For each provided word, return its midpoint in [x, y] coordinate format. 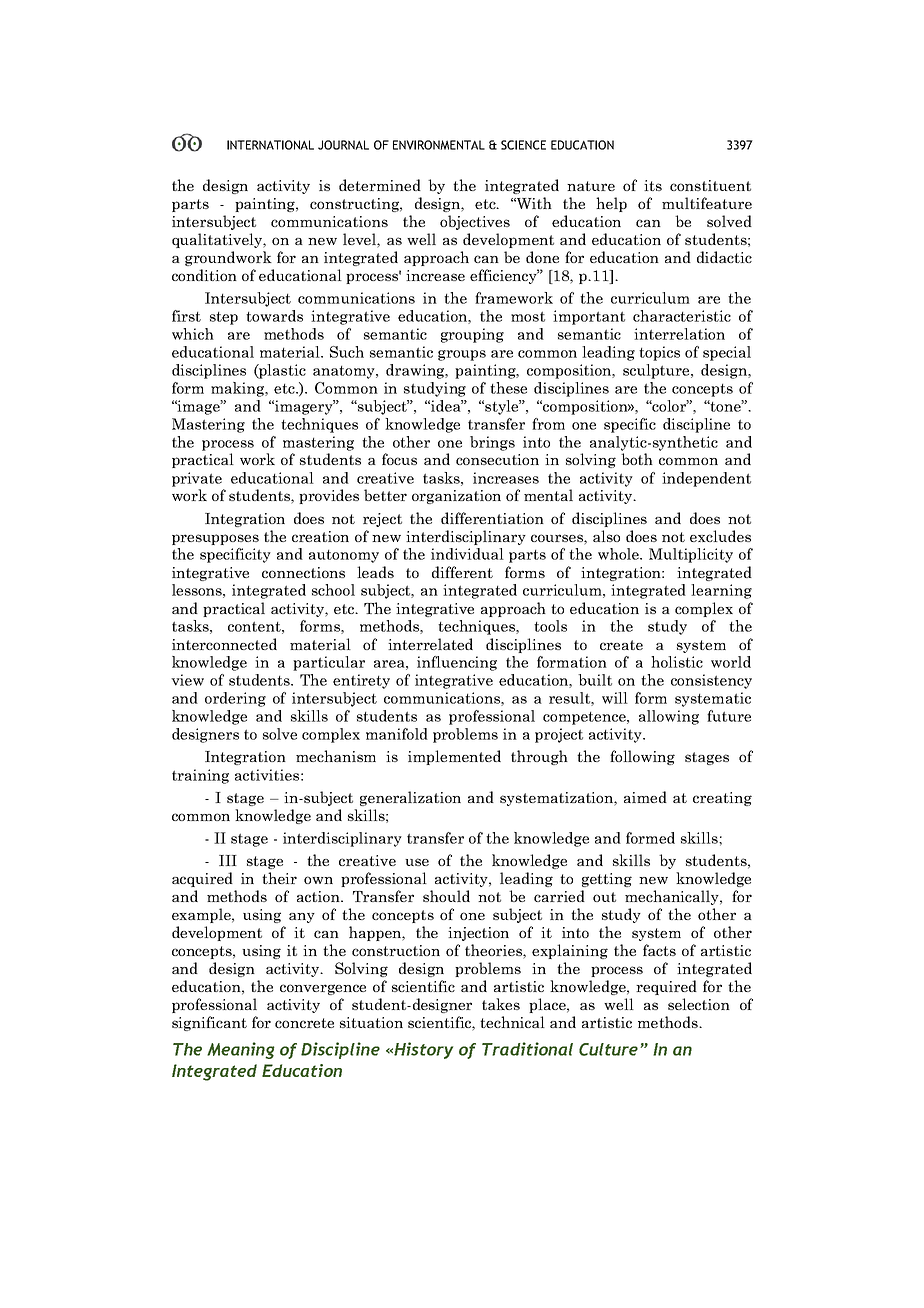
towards [274, 316]
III [228, 860]
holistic [677, 662]
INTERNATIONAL [270, 145]
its [653, 185]
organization [456, 497]
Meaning [241, 1050]
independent [706, 479]
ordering [235, 699]
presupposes [215, 539]
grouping [472, 335]
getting [607, 880]
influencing [457, 663]
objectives [475, 222]
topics [659, 353]
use [417, 862]
